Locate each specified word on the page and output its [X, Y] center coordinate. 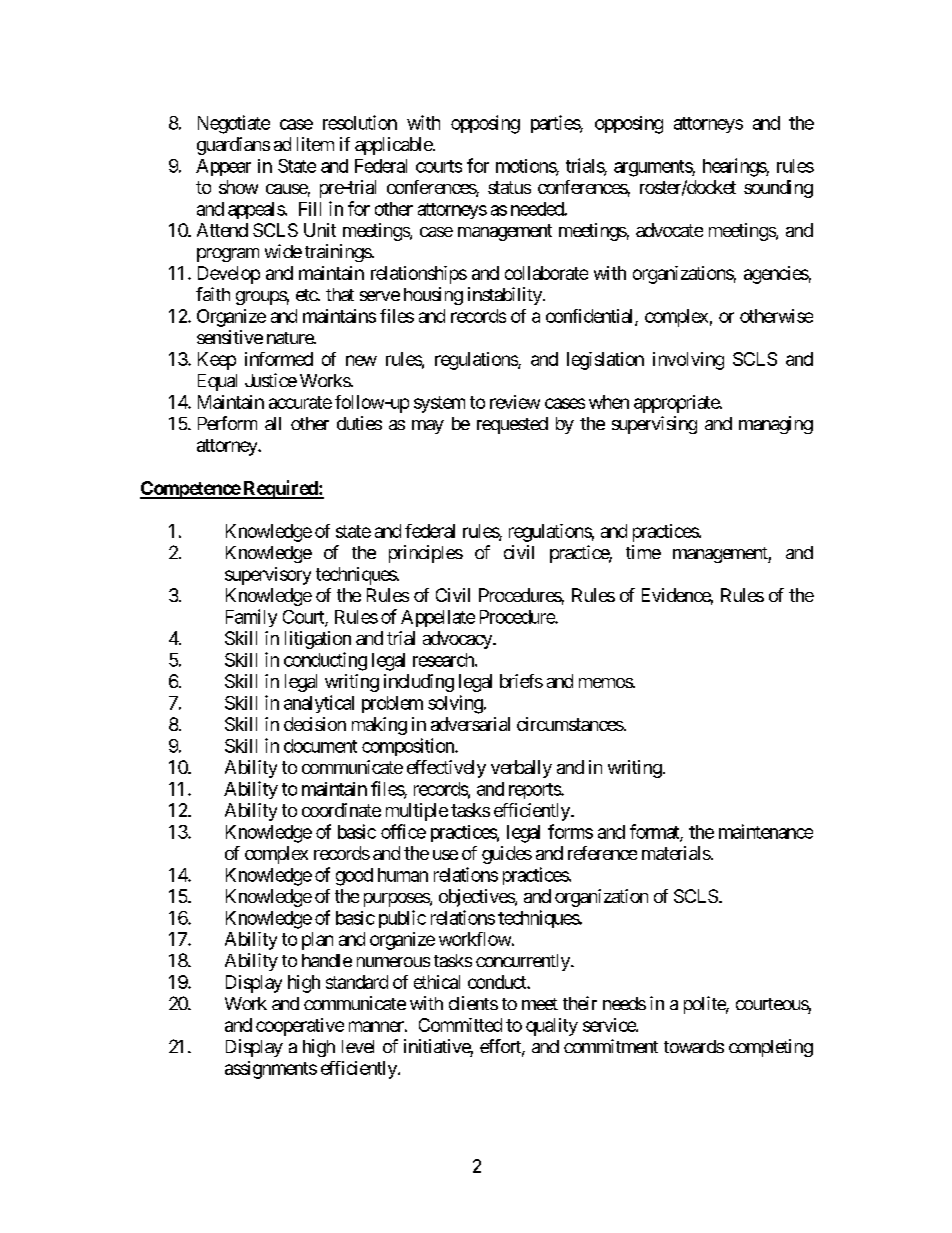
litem [315, 144]
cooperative [300, 1027]
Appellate [438, 618]
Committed [460, 1025]
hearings [735, 167]
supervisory [268, 576]
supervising [654, 425]
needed [538, 209]
